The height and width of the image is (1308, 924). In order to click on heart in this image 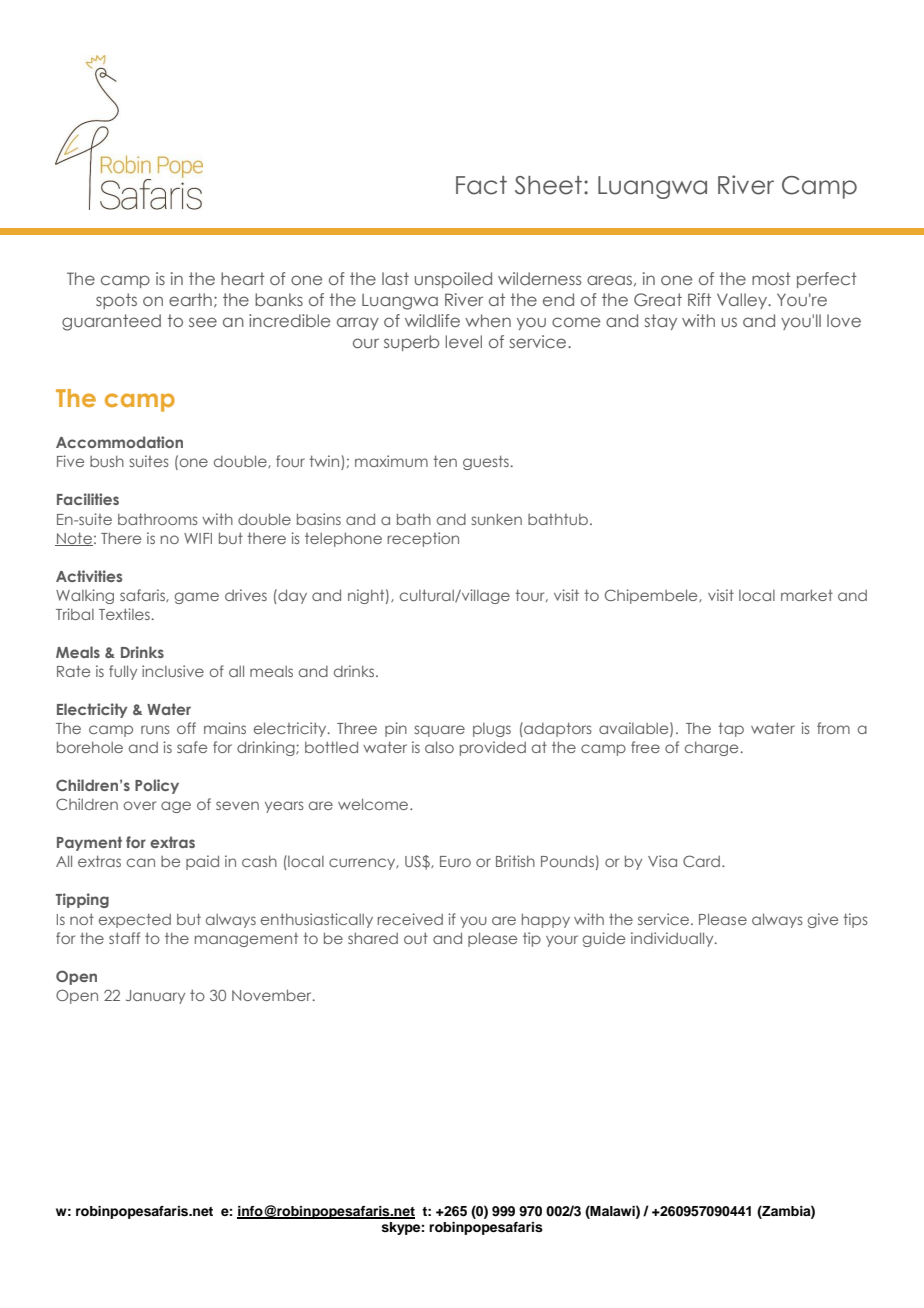, I will do `click(243, 278)`.
